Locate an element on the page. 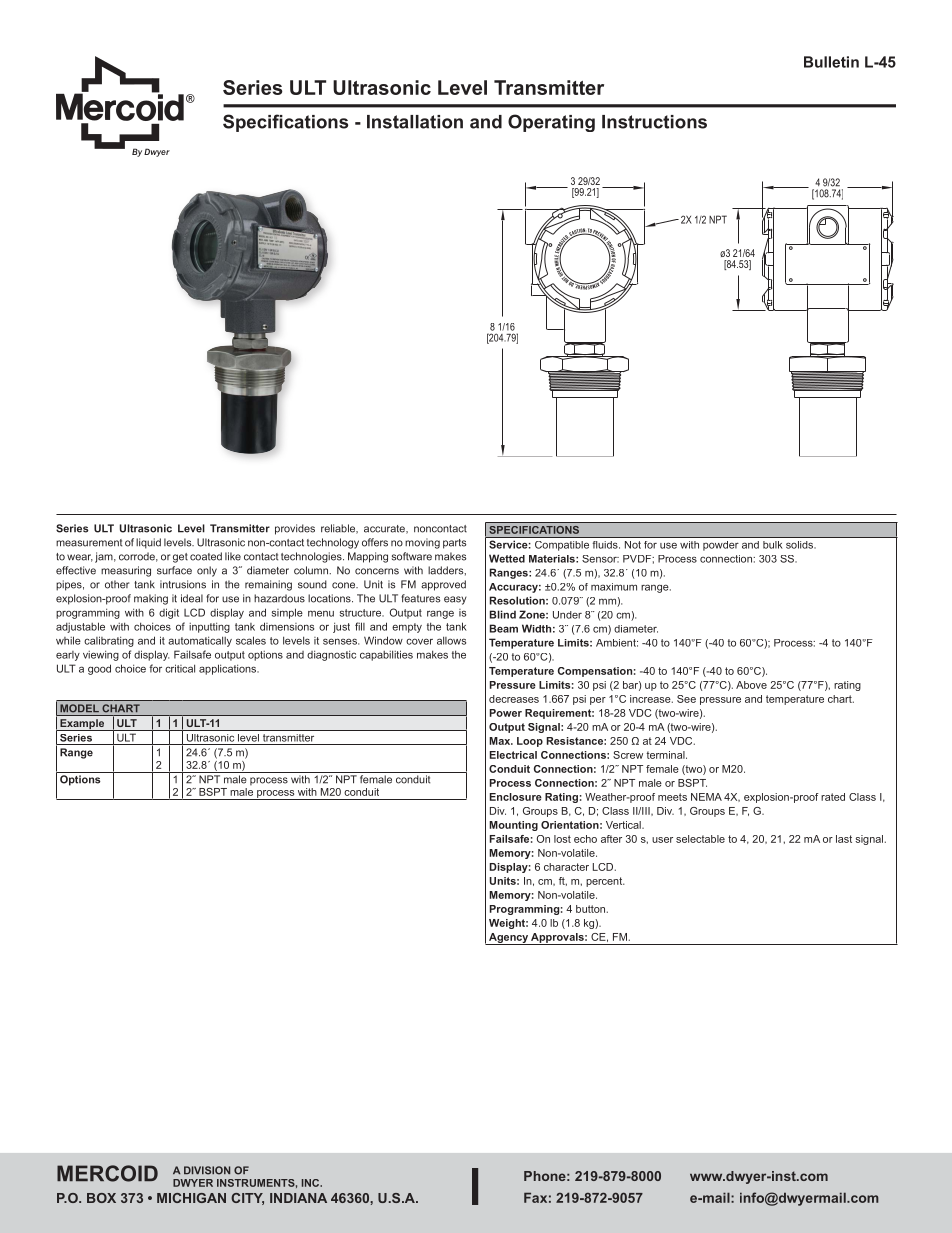 This image has height=1233, width=952. provides is located at coordinates (295, 529).
